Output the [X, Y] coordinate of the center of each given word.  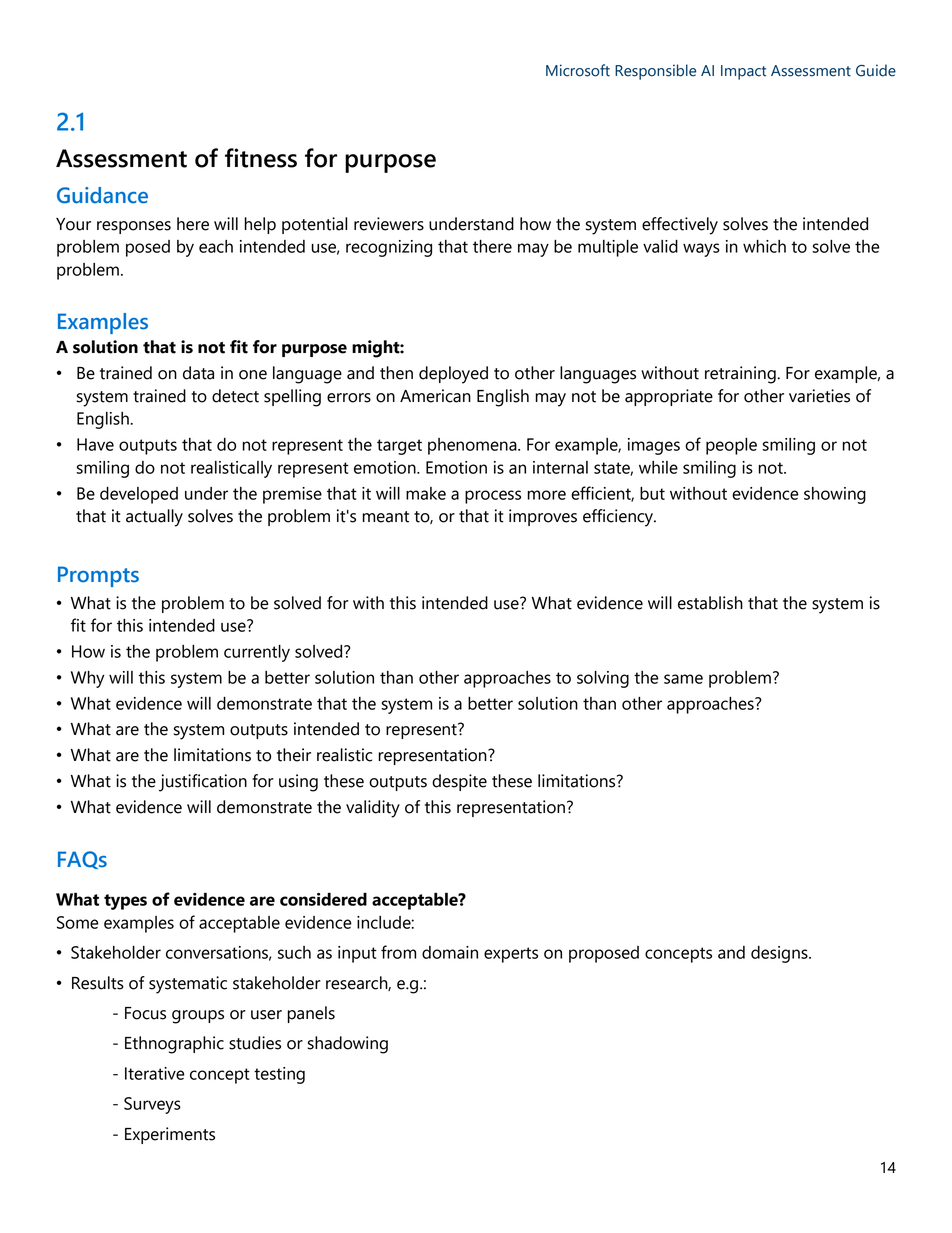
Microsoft [578, 70]
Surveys [152, 1105]
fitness [261, 158]
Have [95, 444]
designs [780, 954]
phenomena [473, 446]
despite [459, 782]
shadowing [348, 1045]
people [731, 446]
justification [203, 783]
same [683, 679]
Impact [743, 72]
